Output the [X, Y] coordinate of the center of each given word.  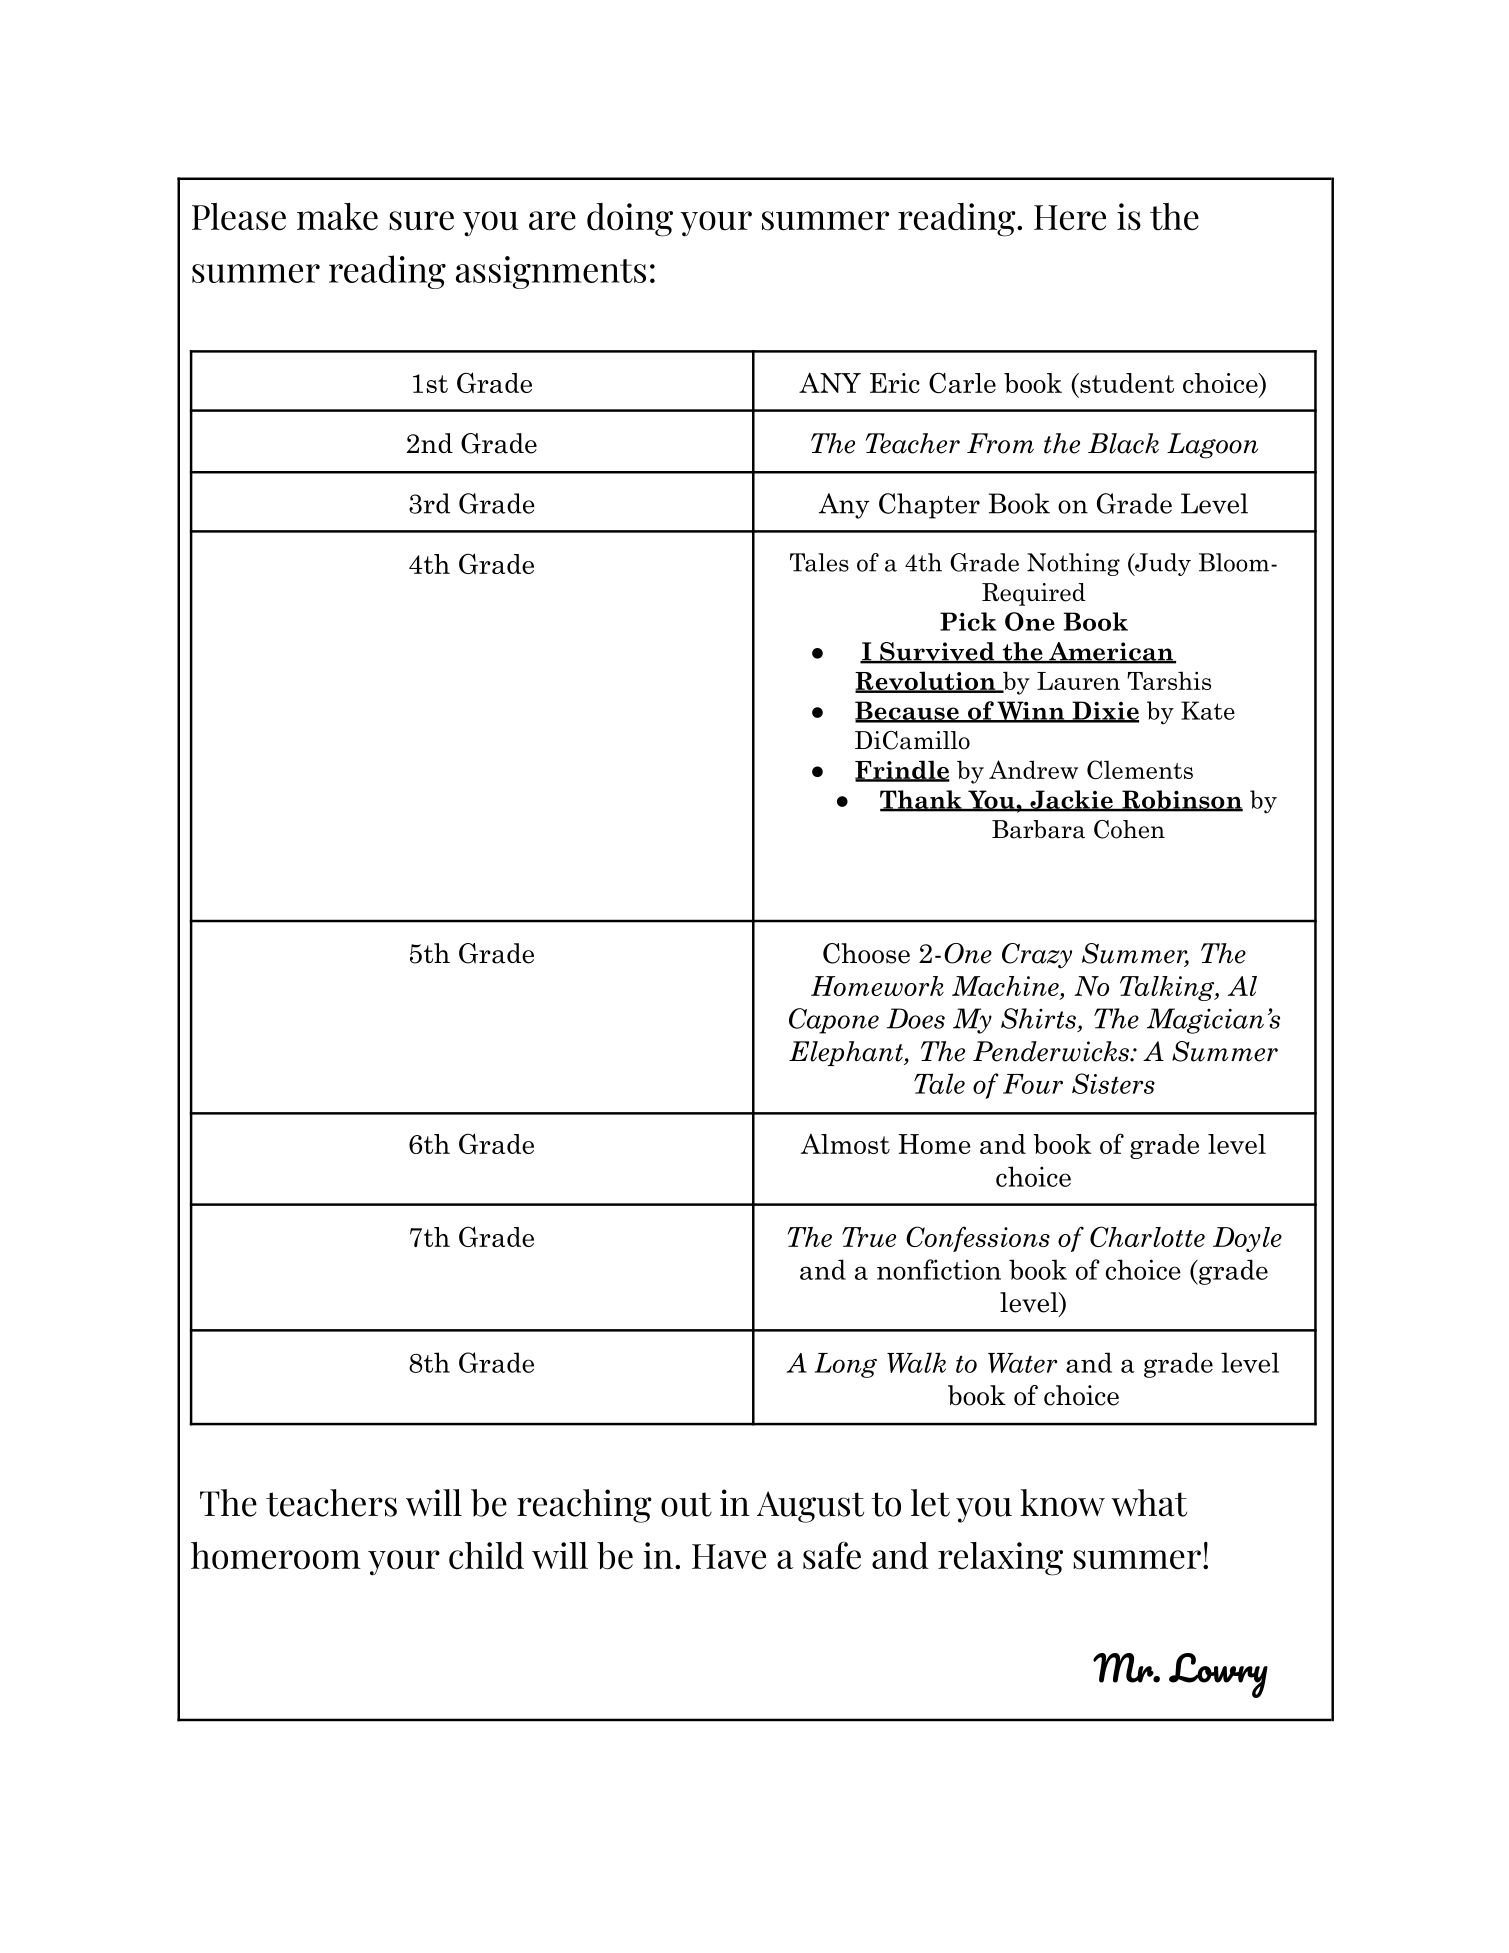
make [337, 217]
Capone [834, 1021]
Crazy [1037, 956]
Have [729, 1557]
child [486, 1556]
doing [630, 220]
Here [1070, 218]
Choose [866, 953]
